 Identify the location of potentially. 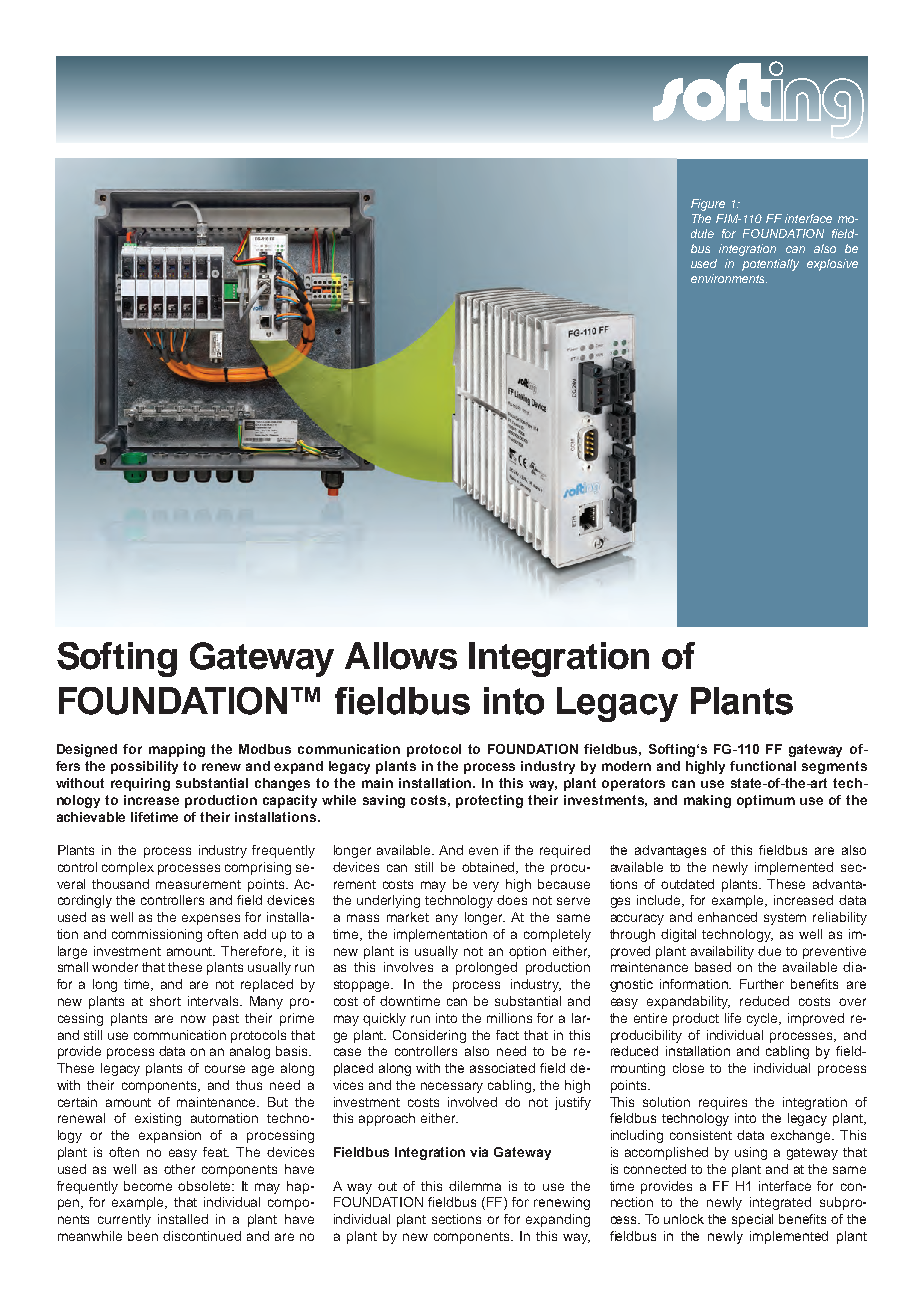
(770, 265).
